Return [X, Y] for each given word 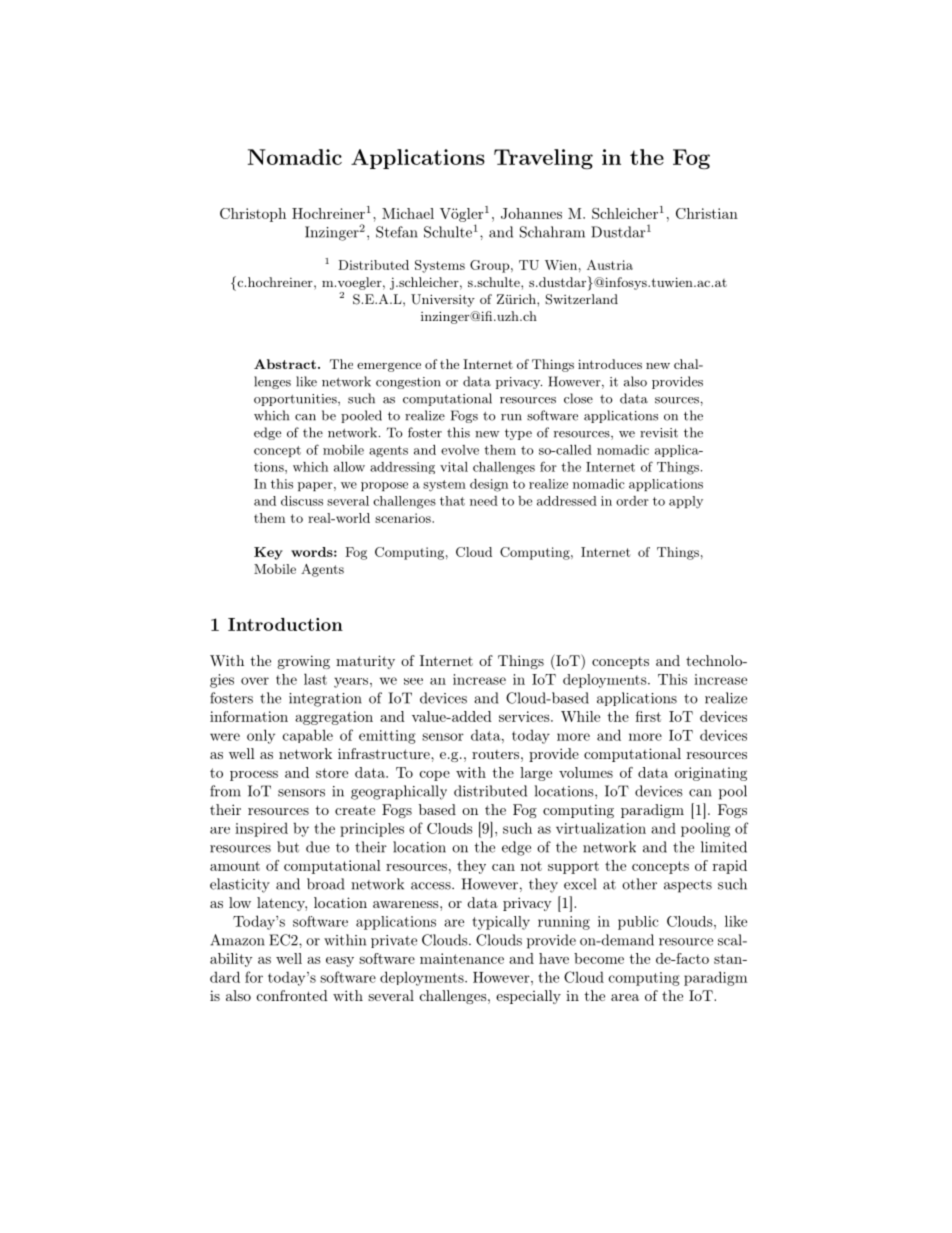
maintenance [462, 958]
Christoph [253, 215]
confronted [292, 995]
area [625, 997]
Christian [707, 213]
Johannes [531, 213]
